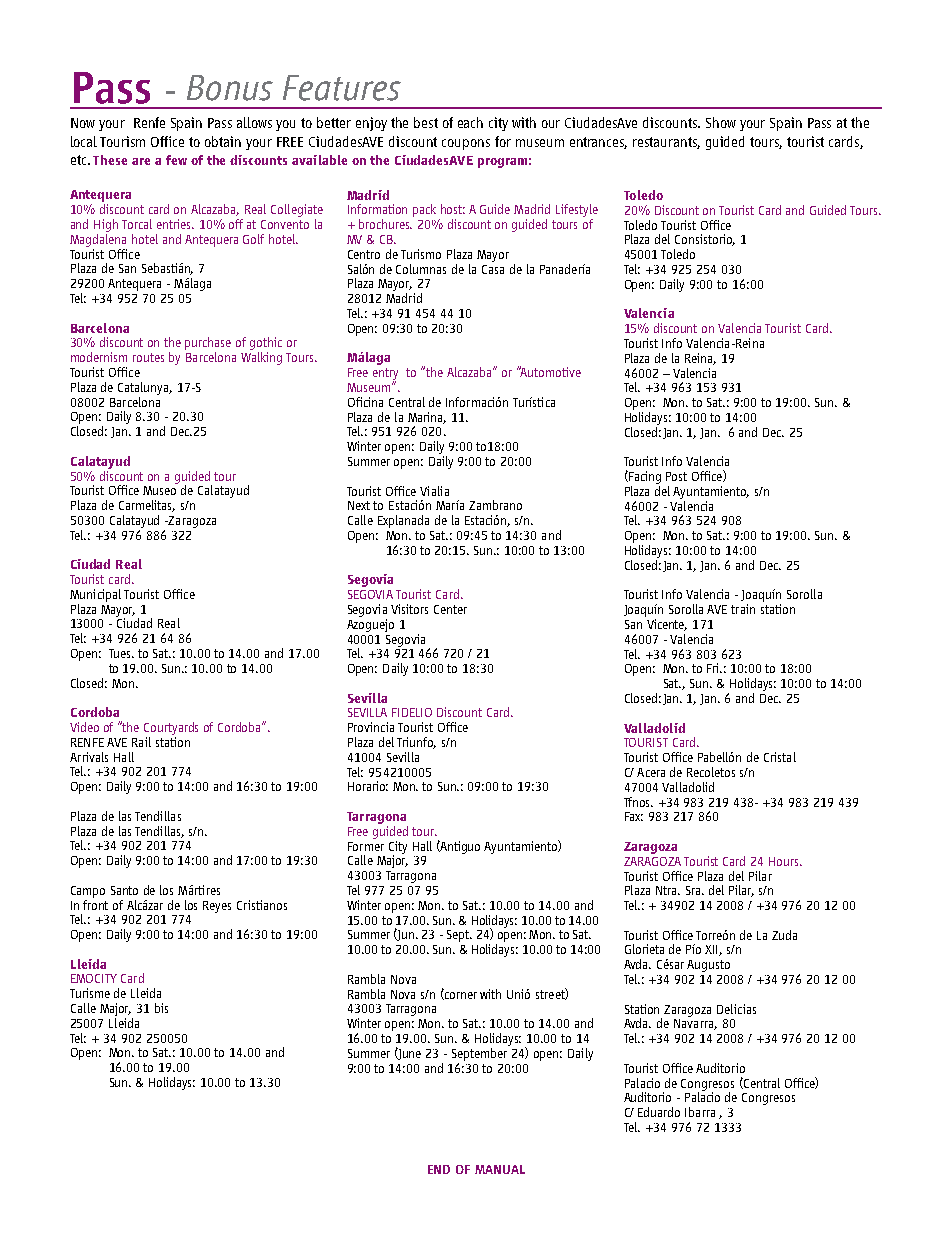 The image size is (952, 1233). What do you see at coordinates (161, 1008) in the screenshot?
I see `bis` at bounding box center [161, 1008].
